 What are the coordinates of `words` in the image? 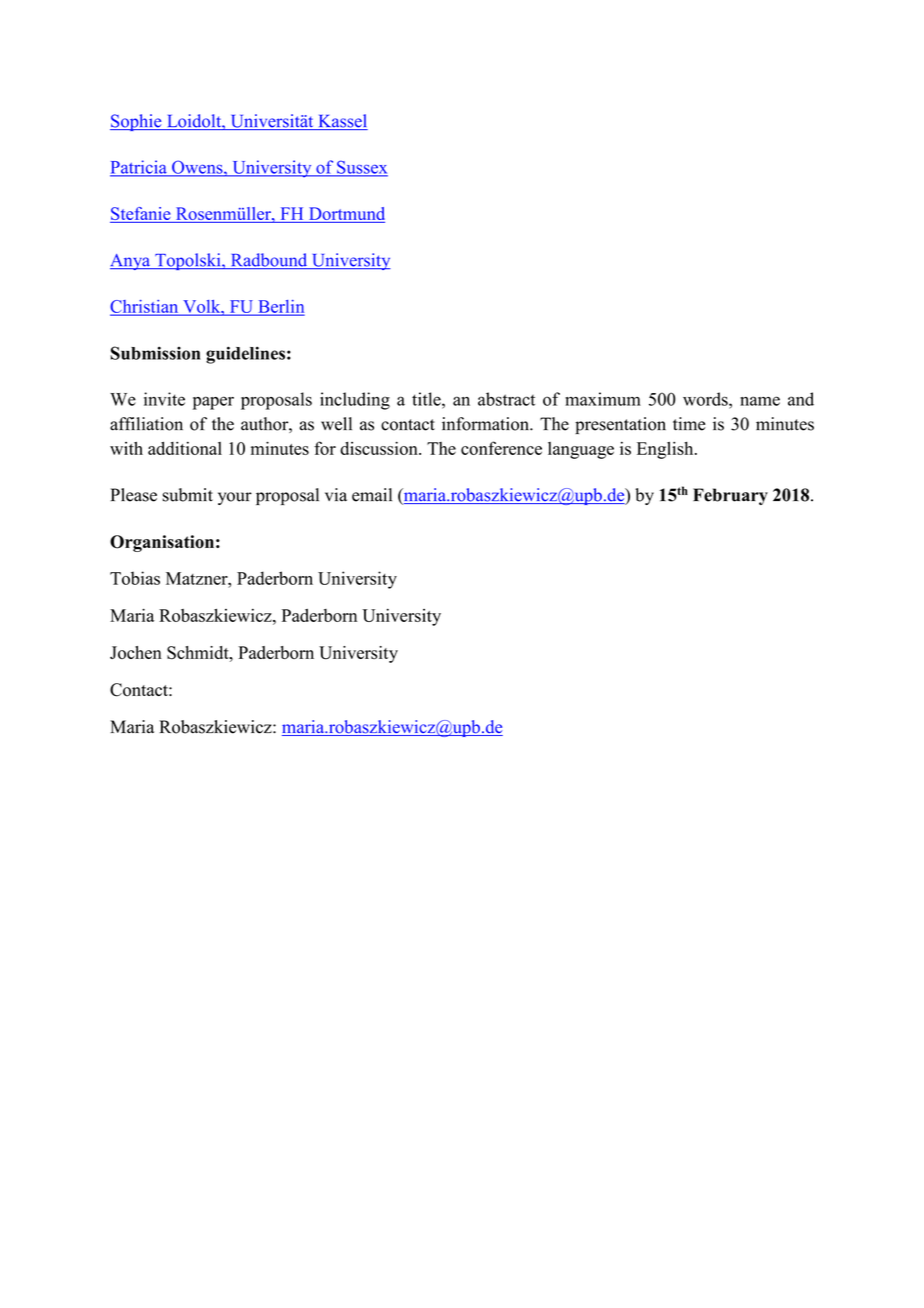 It's located at (706, 399).
